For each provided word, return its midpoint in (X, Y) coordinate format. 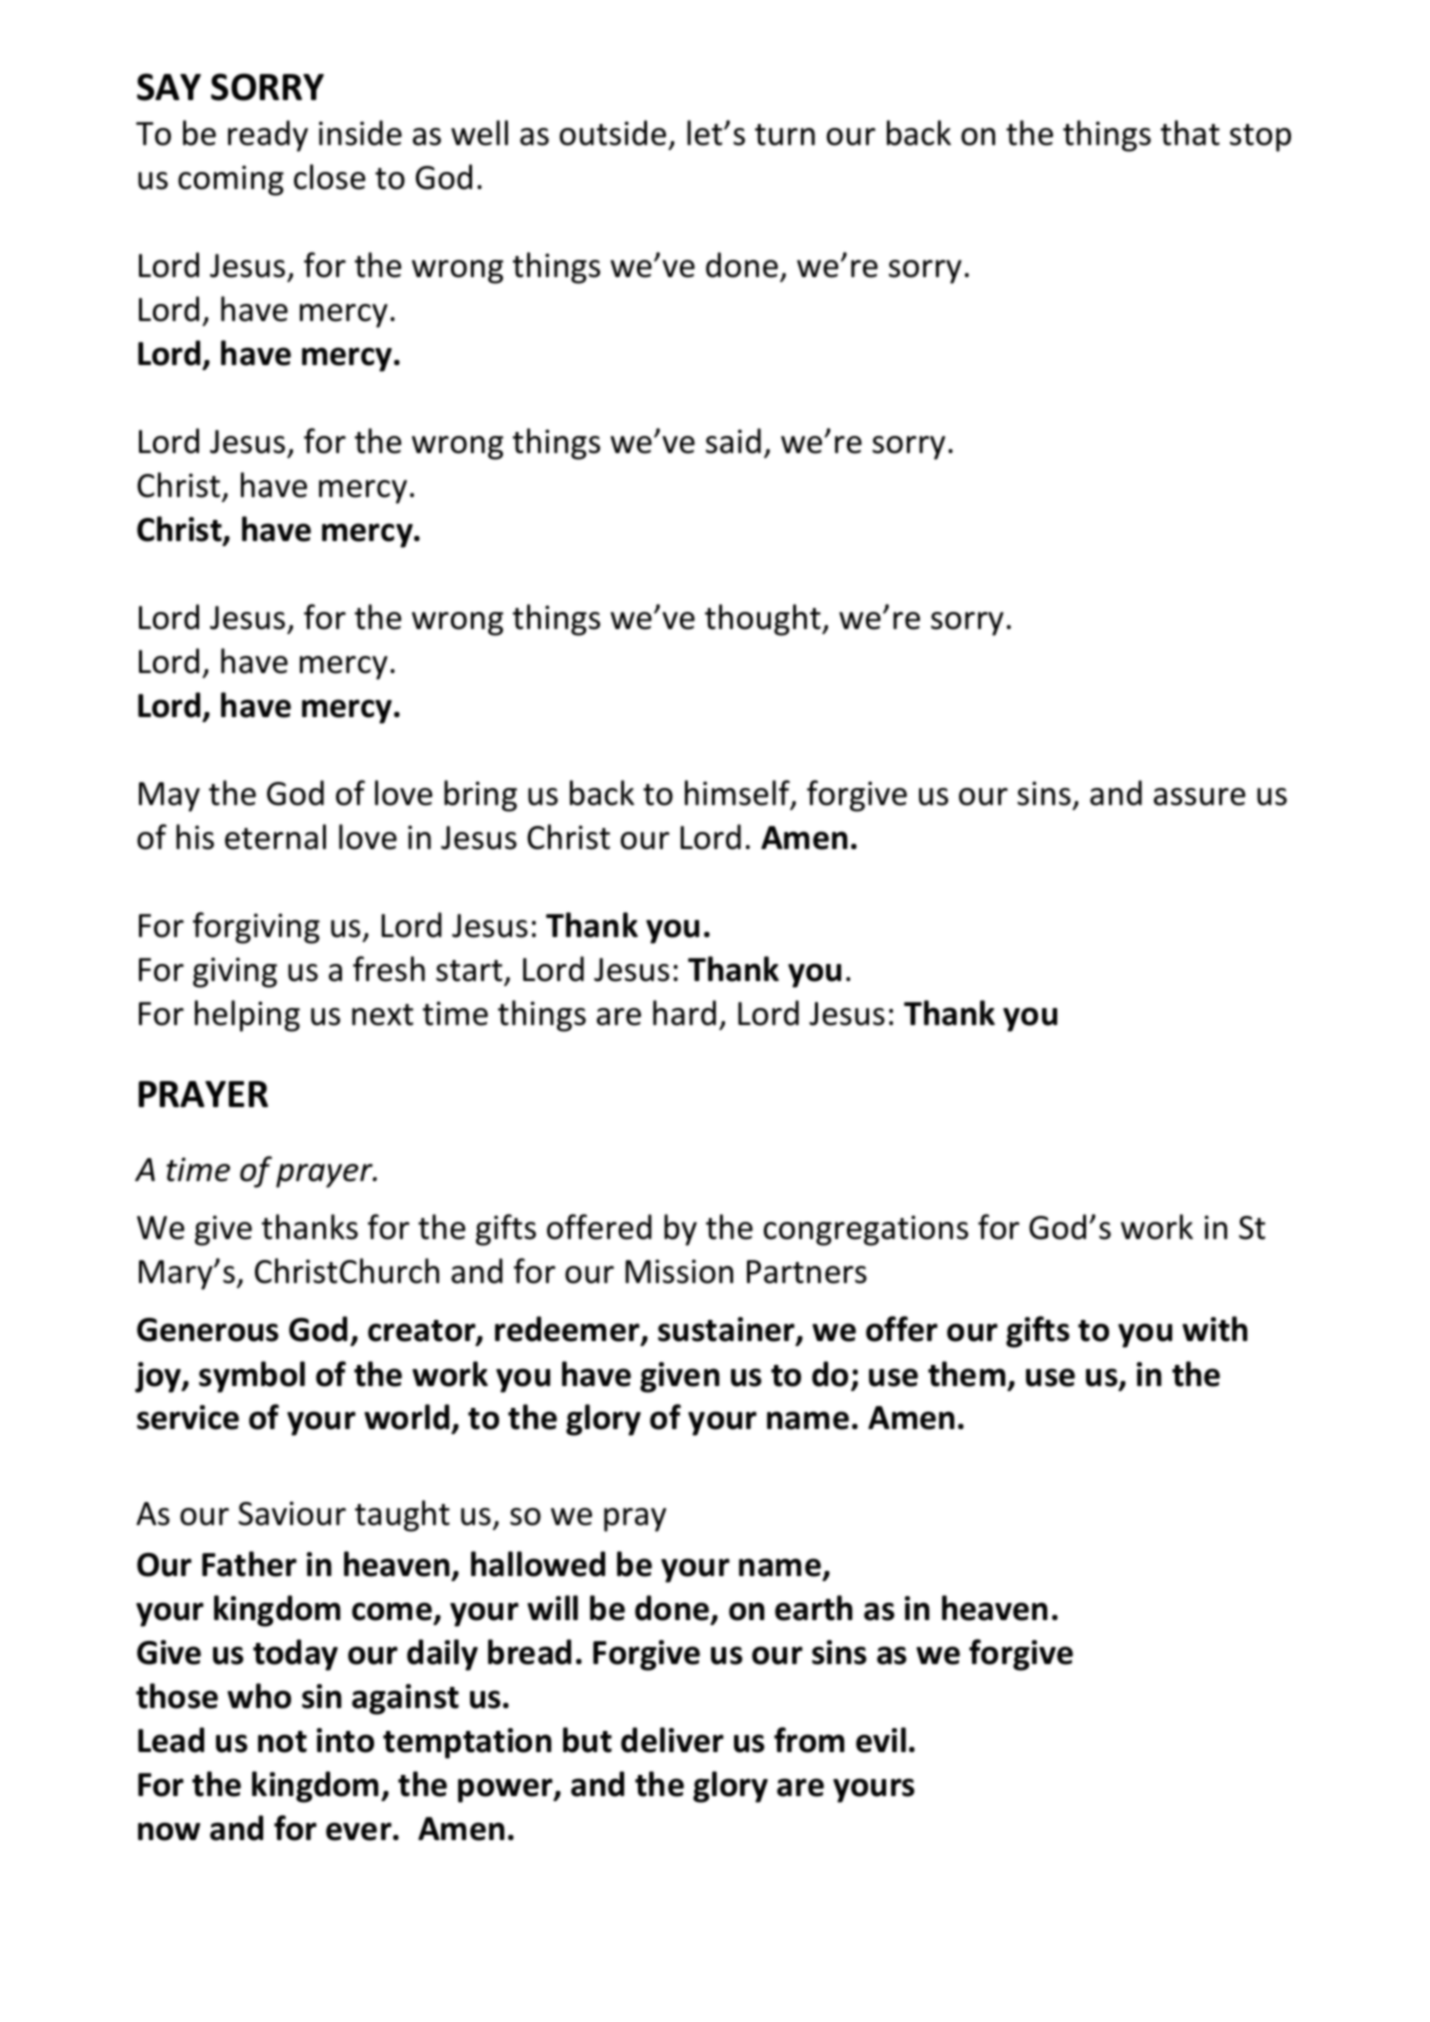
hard (684, 1013)
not (282, 1742)
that (1190, 133)
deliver (672, 1740)
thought (764, 620)
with (1215, 1329)
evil (881, 1740)
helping (247, 1016)
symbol (252, 1377)
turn (785, 135)
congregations (866, 1230)
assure (1200, 797)
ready (268, 136)
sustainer (727, 1331)
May (169, 797)
